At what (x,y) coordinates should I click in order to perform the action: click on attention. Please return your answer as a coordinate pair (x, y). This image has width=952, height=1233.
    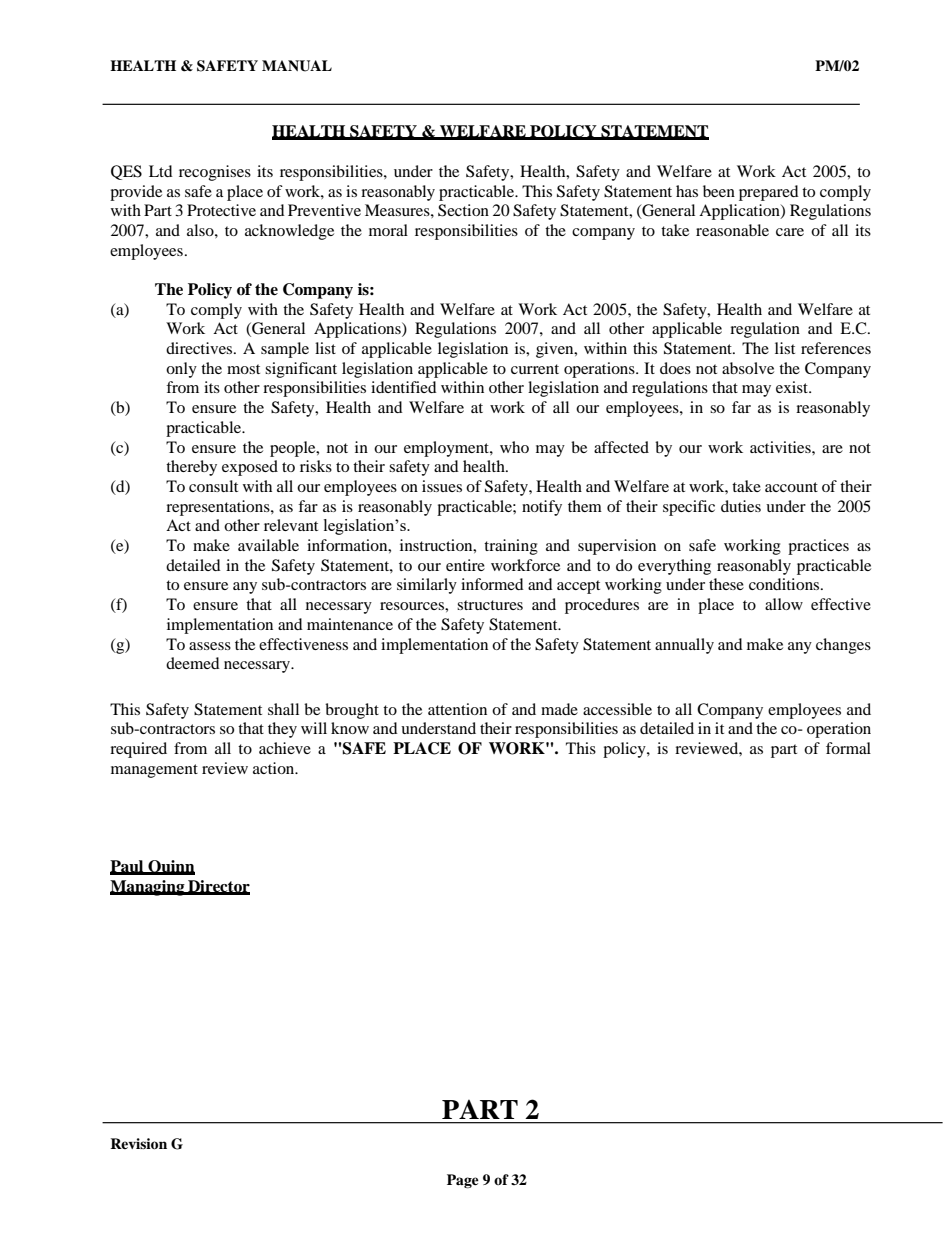
    Looking at the image, I should click on (457, 709).
